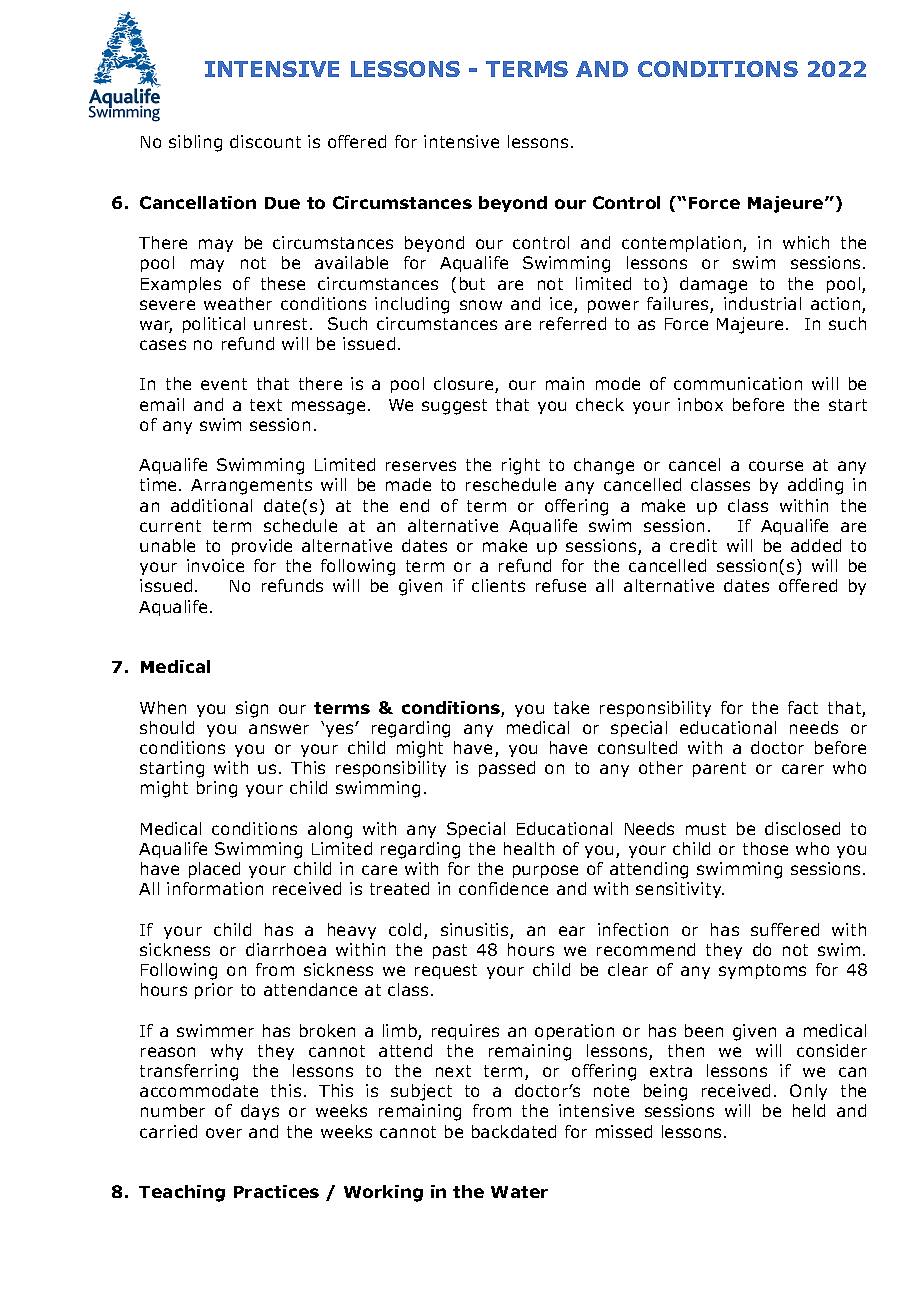 The height and width of the image is (1308, 924). What do you see at coordinates (454, 407) in the image?
I see `suggest` at bounding box center [454, 407].
